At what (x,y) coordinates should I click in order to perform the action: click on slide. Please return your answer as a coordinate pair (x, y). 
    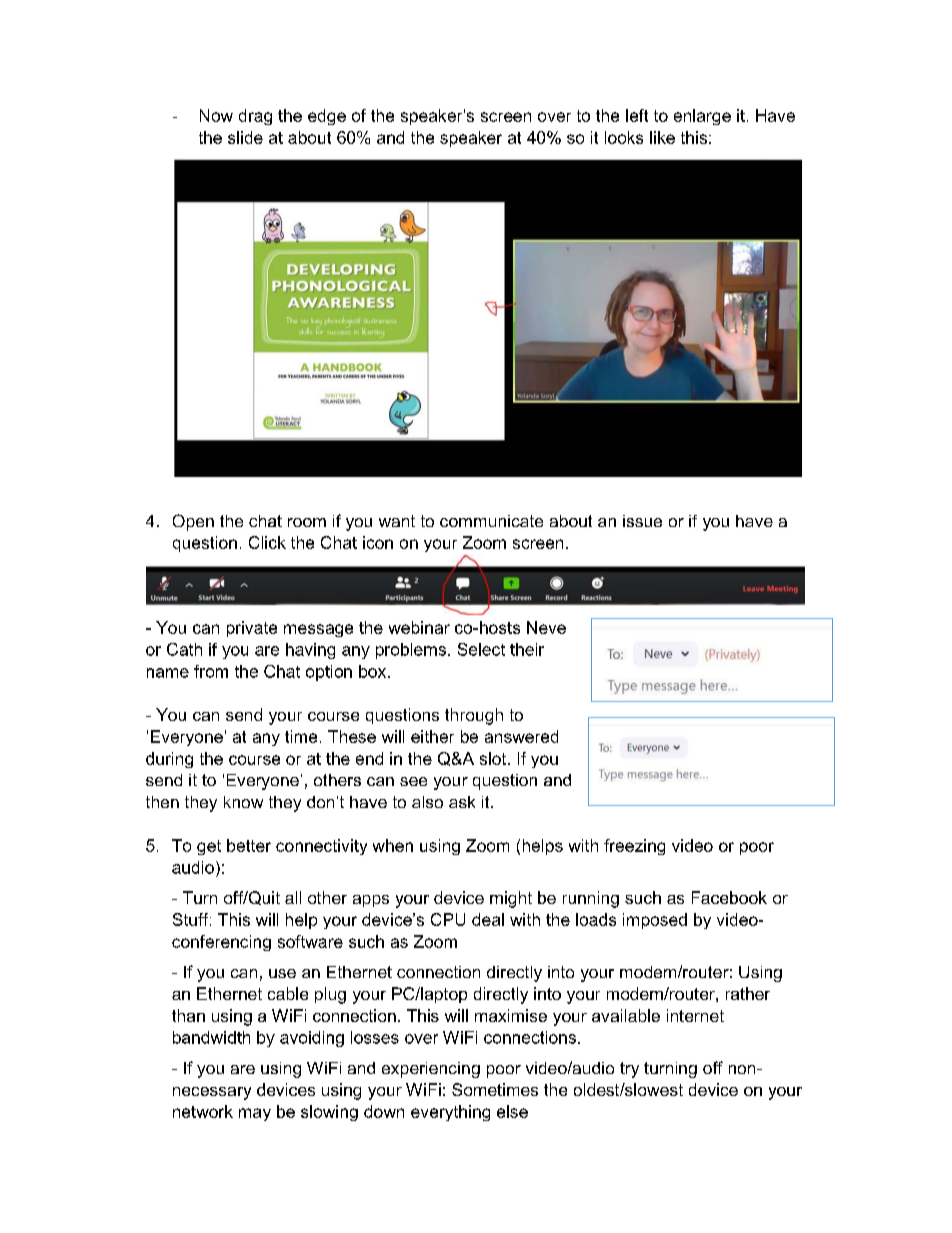
    Looking at the image, I should click on (245, 137).
